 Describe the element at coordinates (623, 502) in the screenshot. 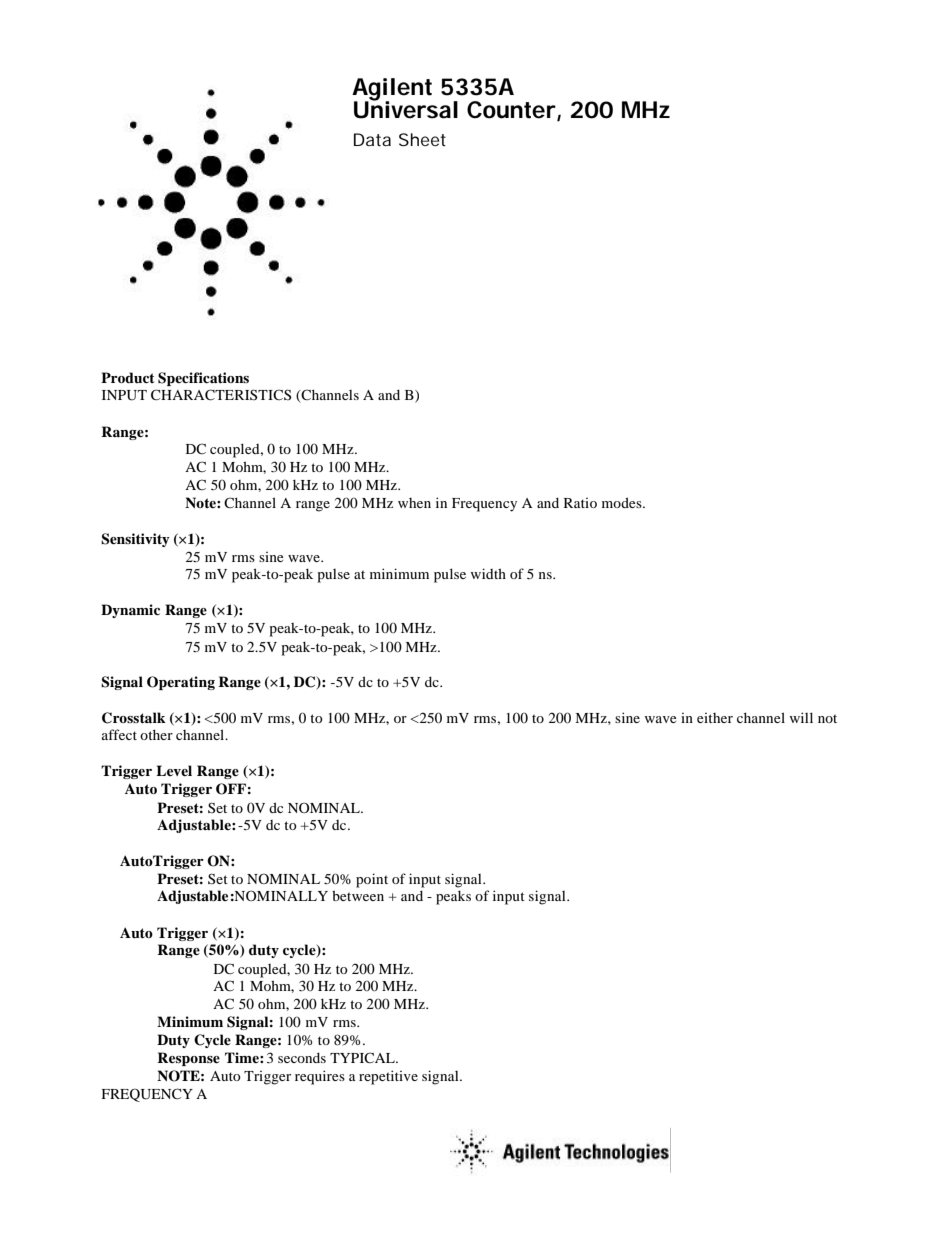

I see `modes` at that location.
